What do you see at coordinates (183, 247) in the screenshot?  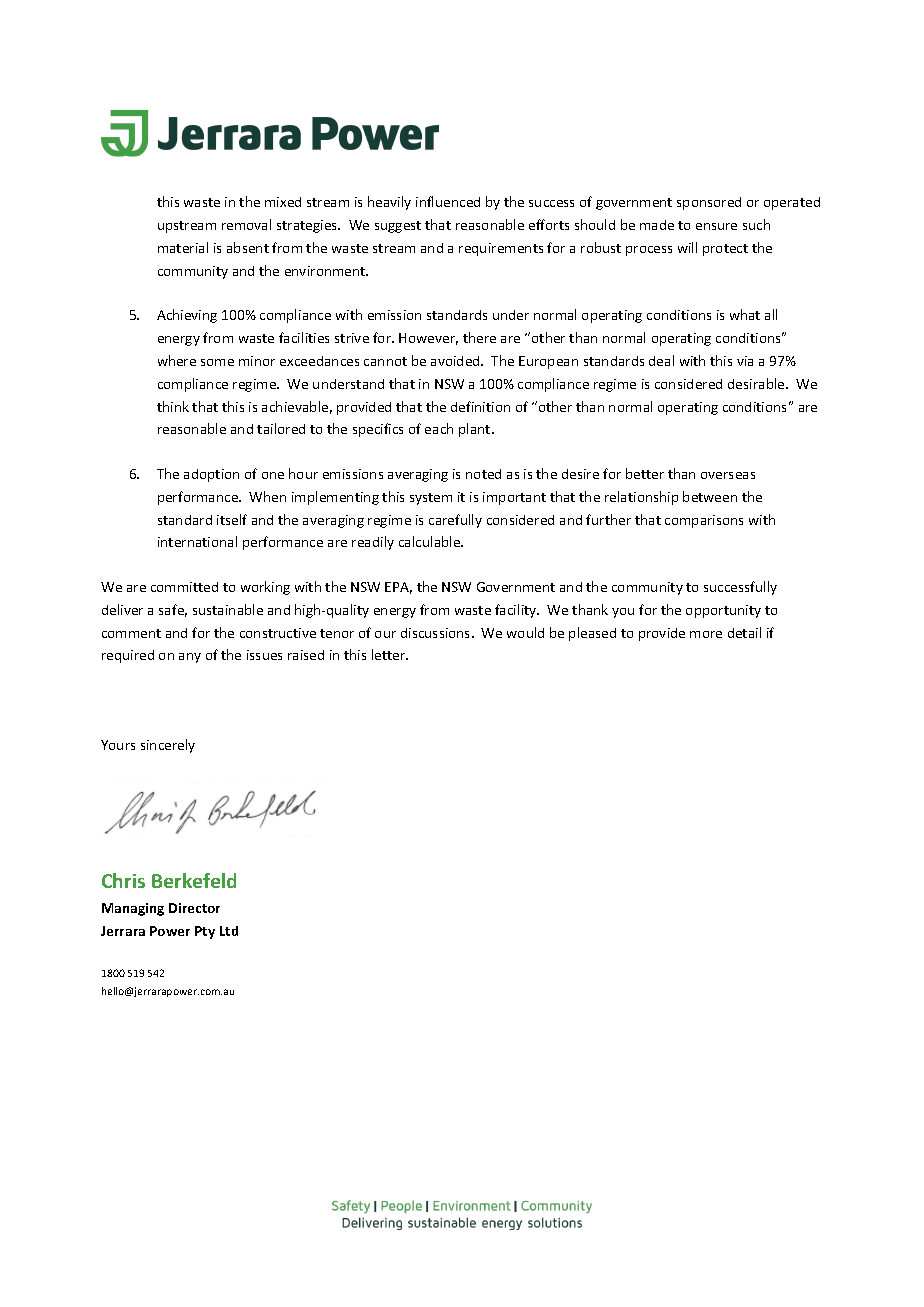 I see `material` at bounding box center [183, 247].
